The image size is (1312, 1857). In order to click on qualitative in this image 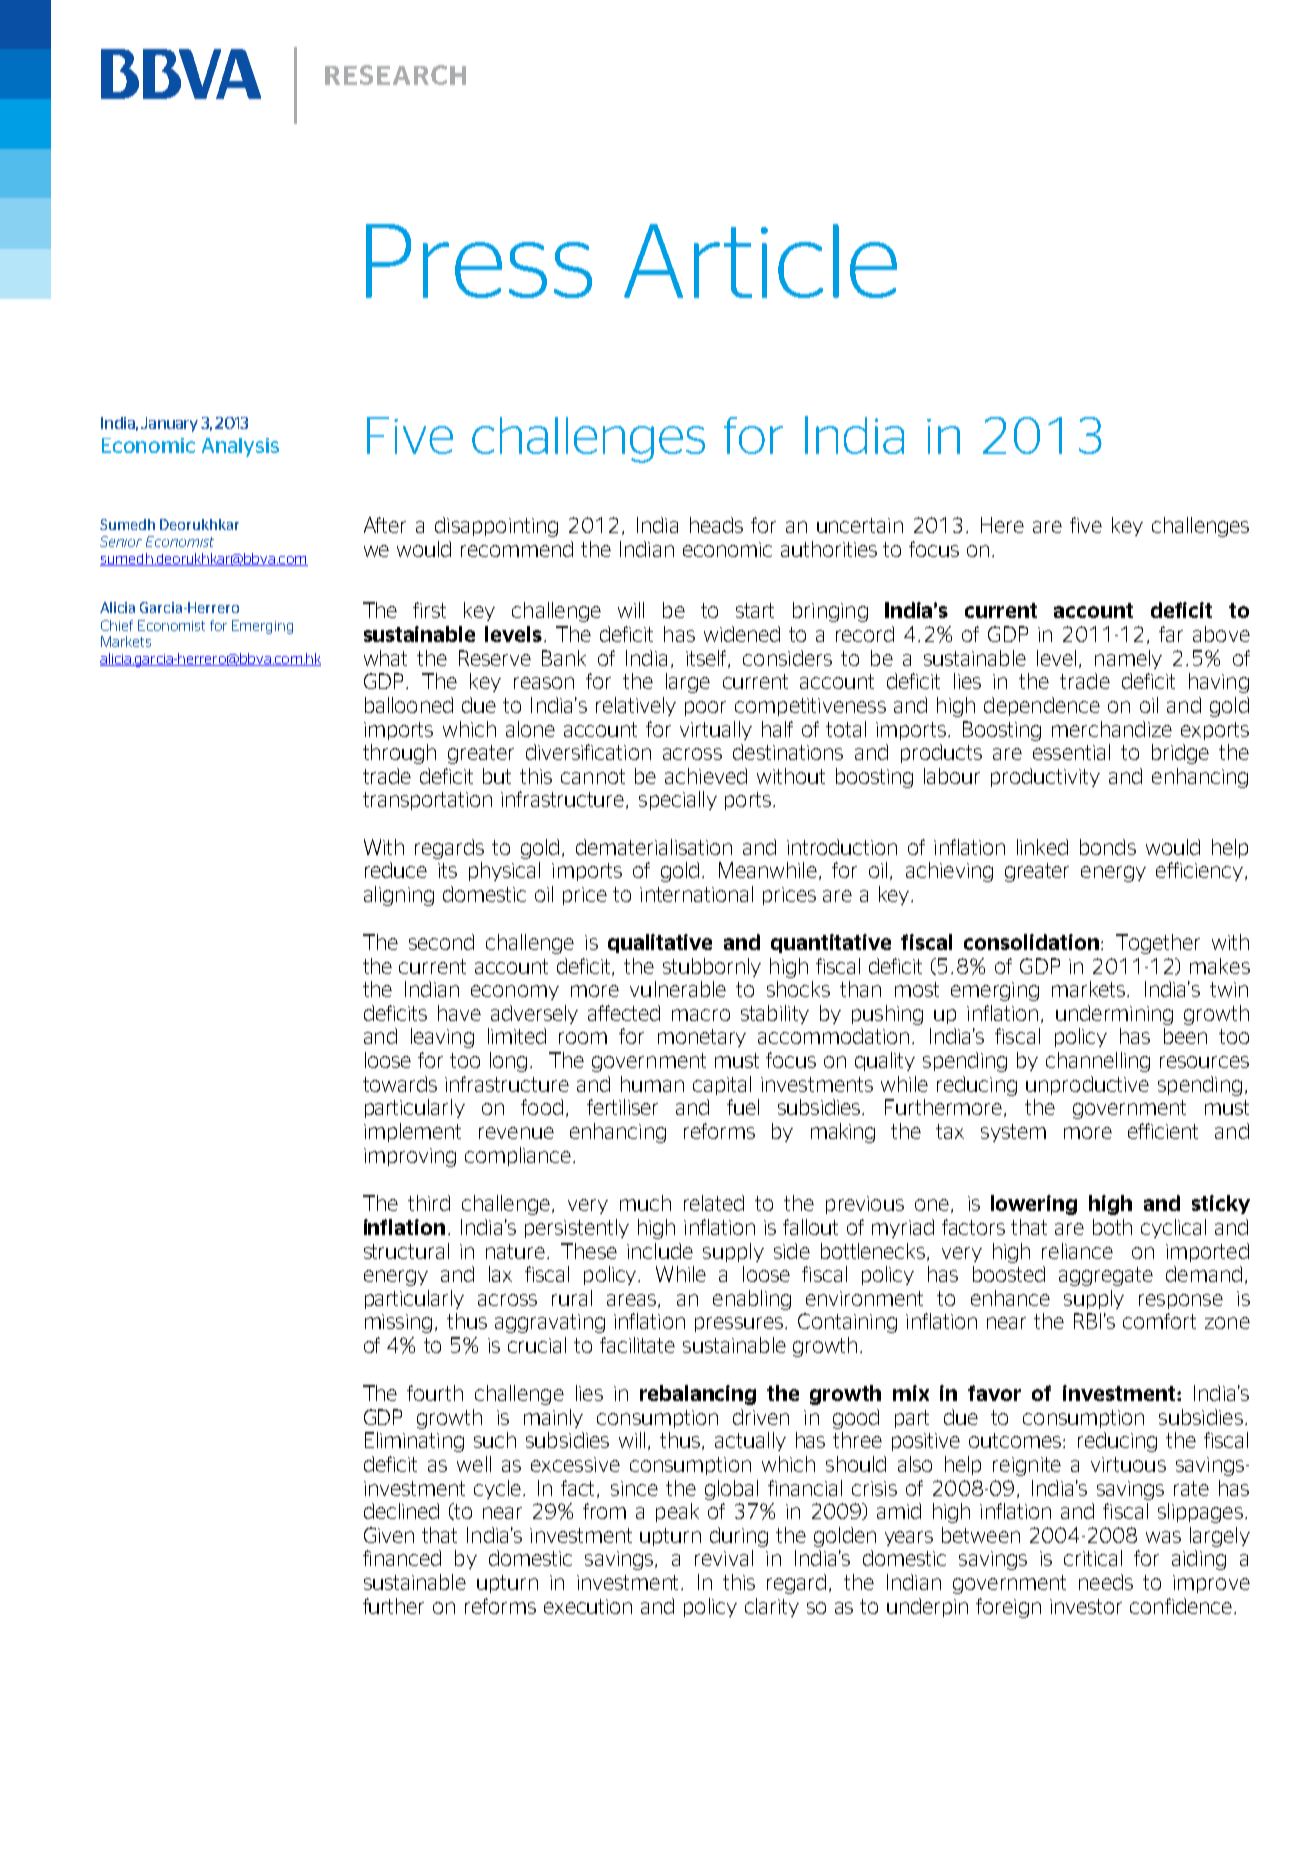, I will do `click(660, 943)`.
